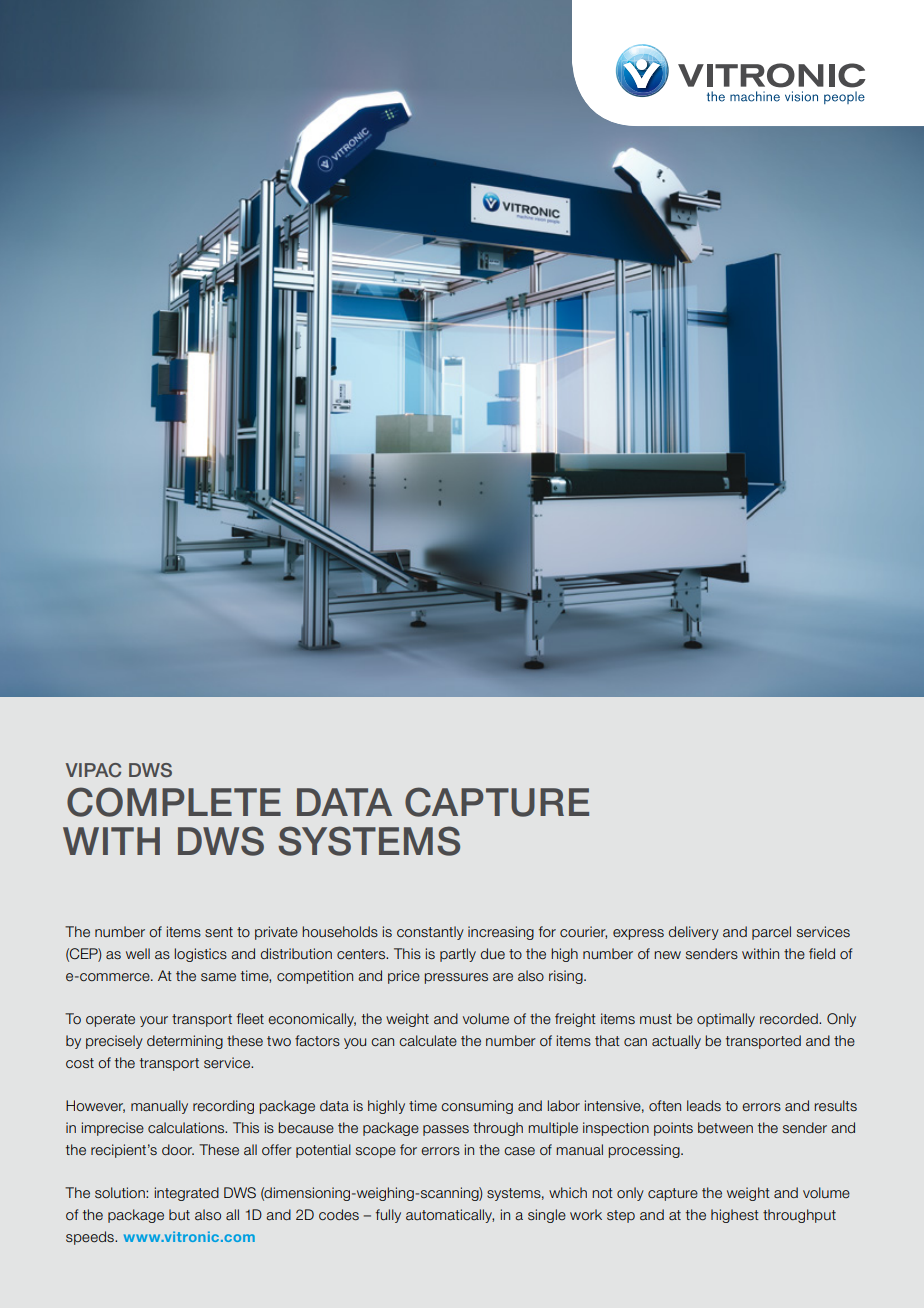  What do you see at coordinates (187, 1127) in the document?
I see `calculations` at bounding box center [187, 1127].
